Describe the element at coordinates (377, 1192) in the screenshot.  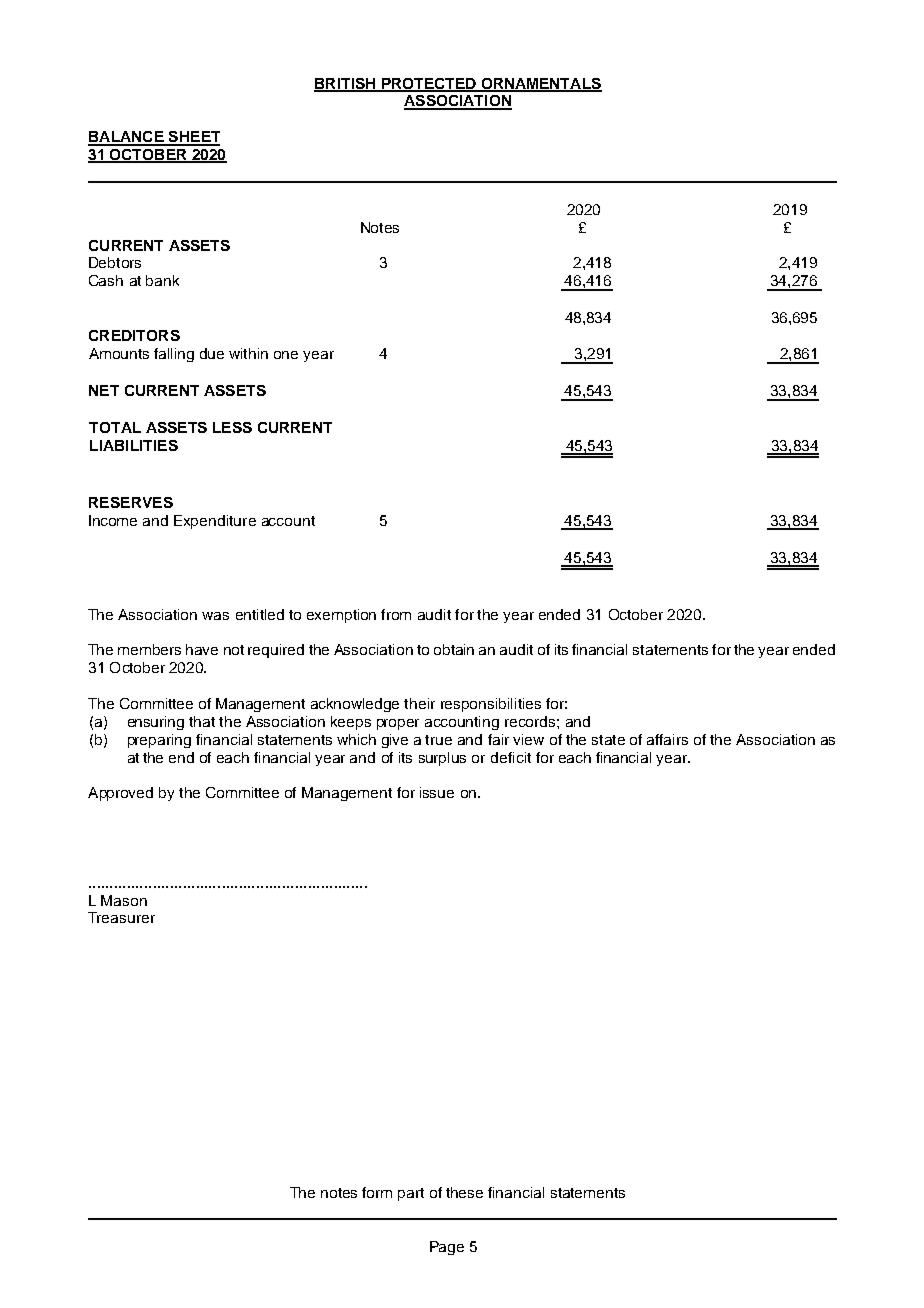
I see `form` at that location.
